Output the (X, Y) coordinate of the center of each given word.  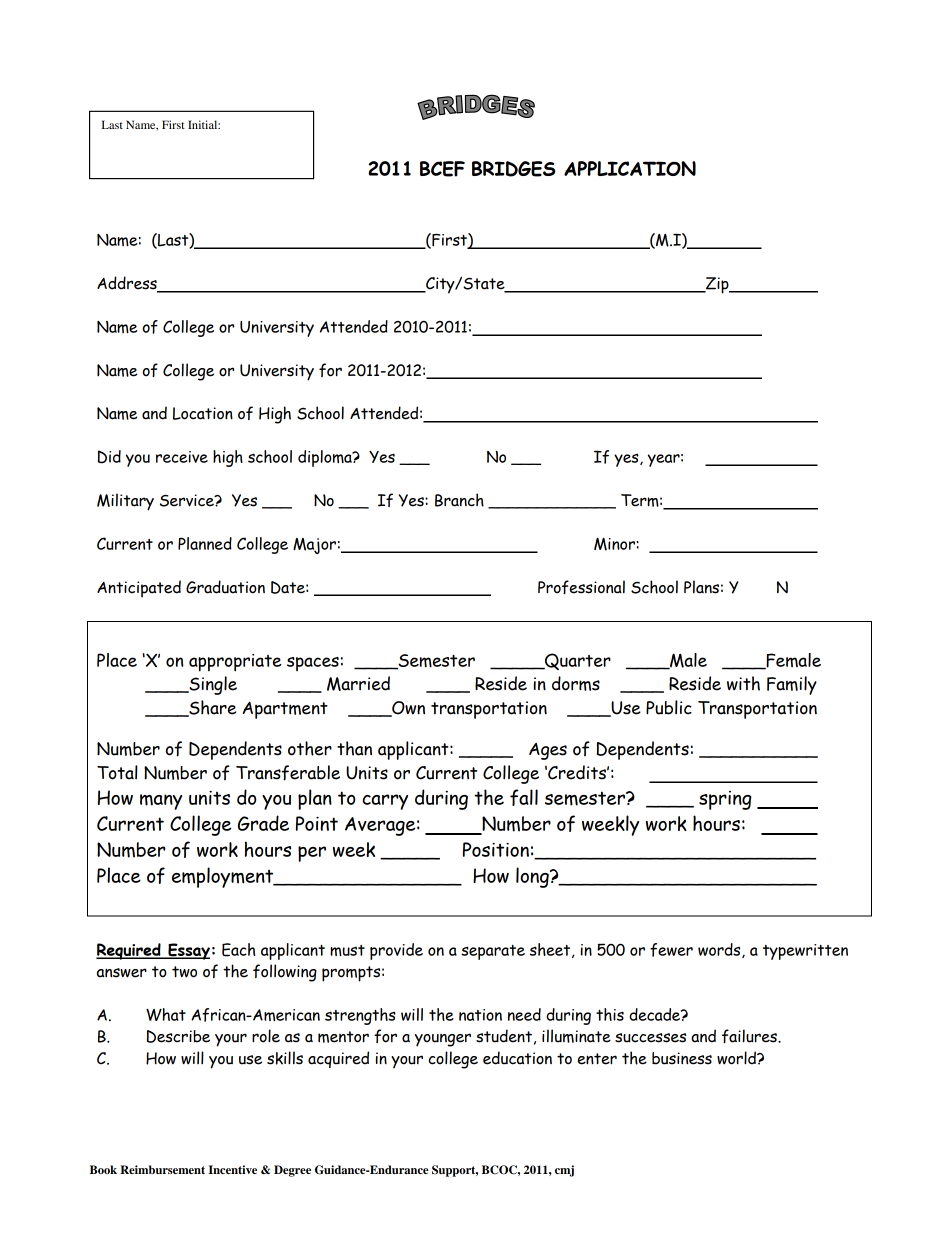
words (720, 950)
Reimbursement (162, 1169)
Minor (615, 544)
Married (358, 683)
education (517, 1058)
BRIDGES (514, 169)
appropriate (235, 663)
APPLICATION (630, 168)
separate (493, 952)
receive (182, 457)
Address (128, 284)
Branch (459, 500)
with (743, 683)
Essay (188, 951)
